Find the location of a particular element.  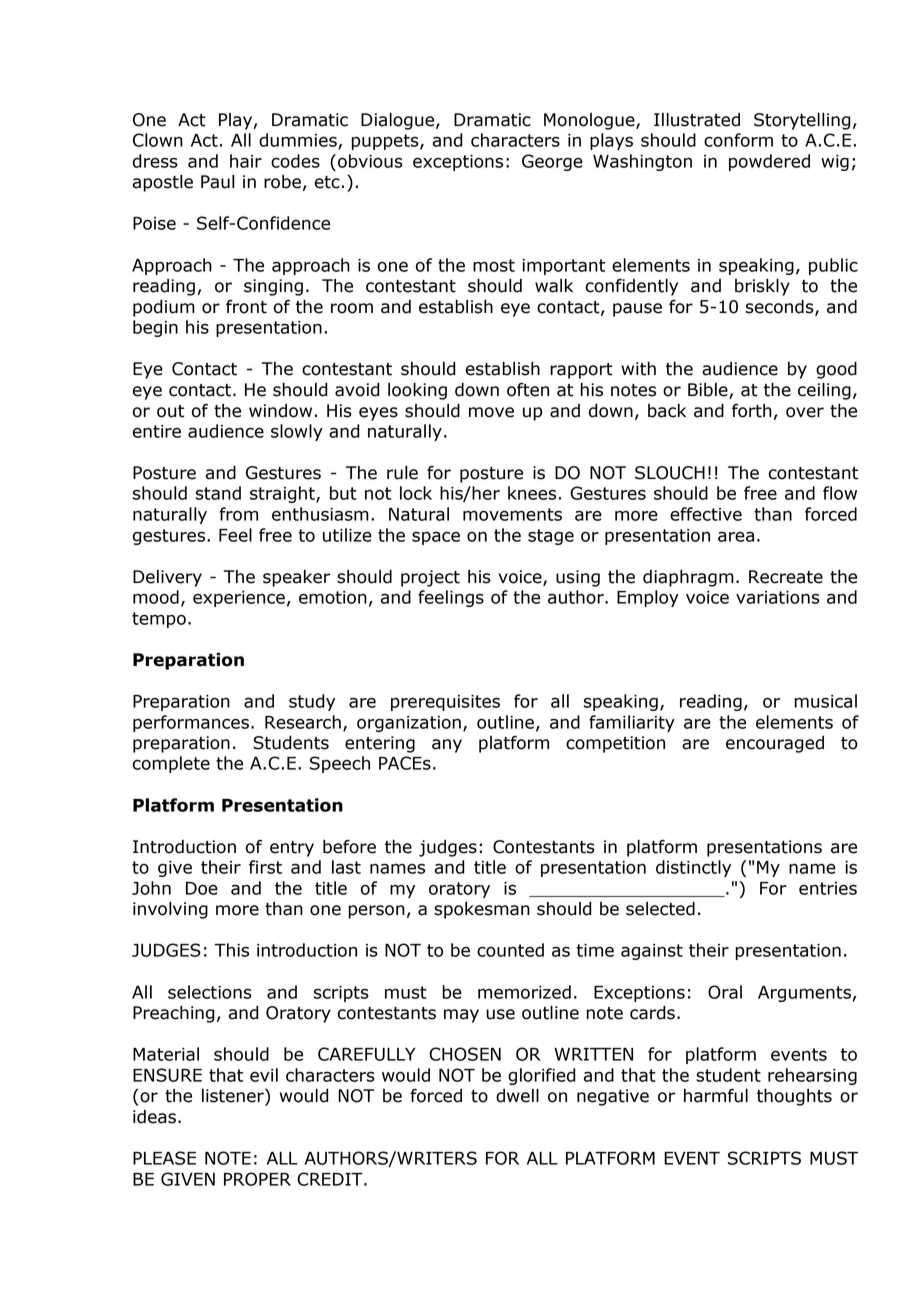

hair is located at coordinates (246, 161).
